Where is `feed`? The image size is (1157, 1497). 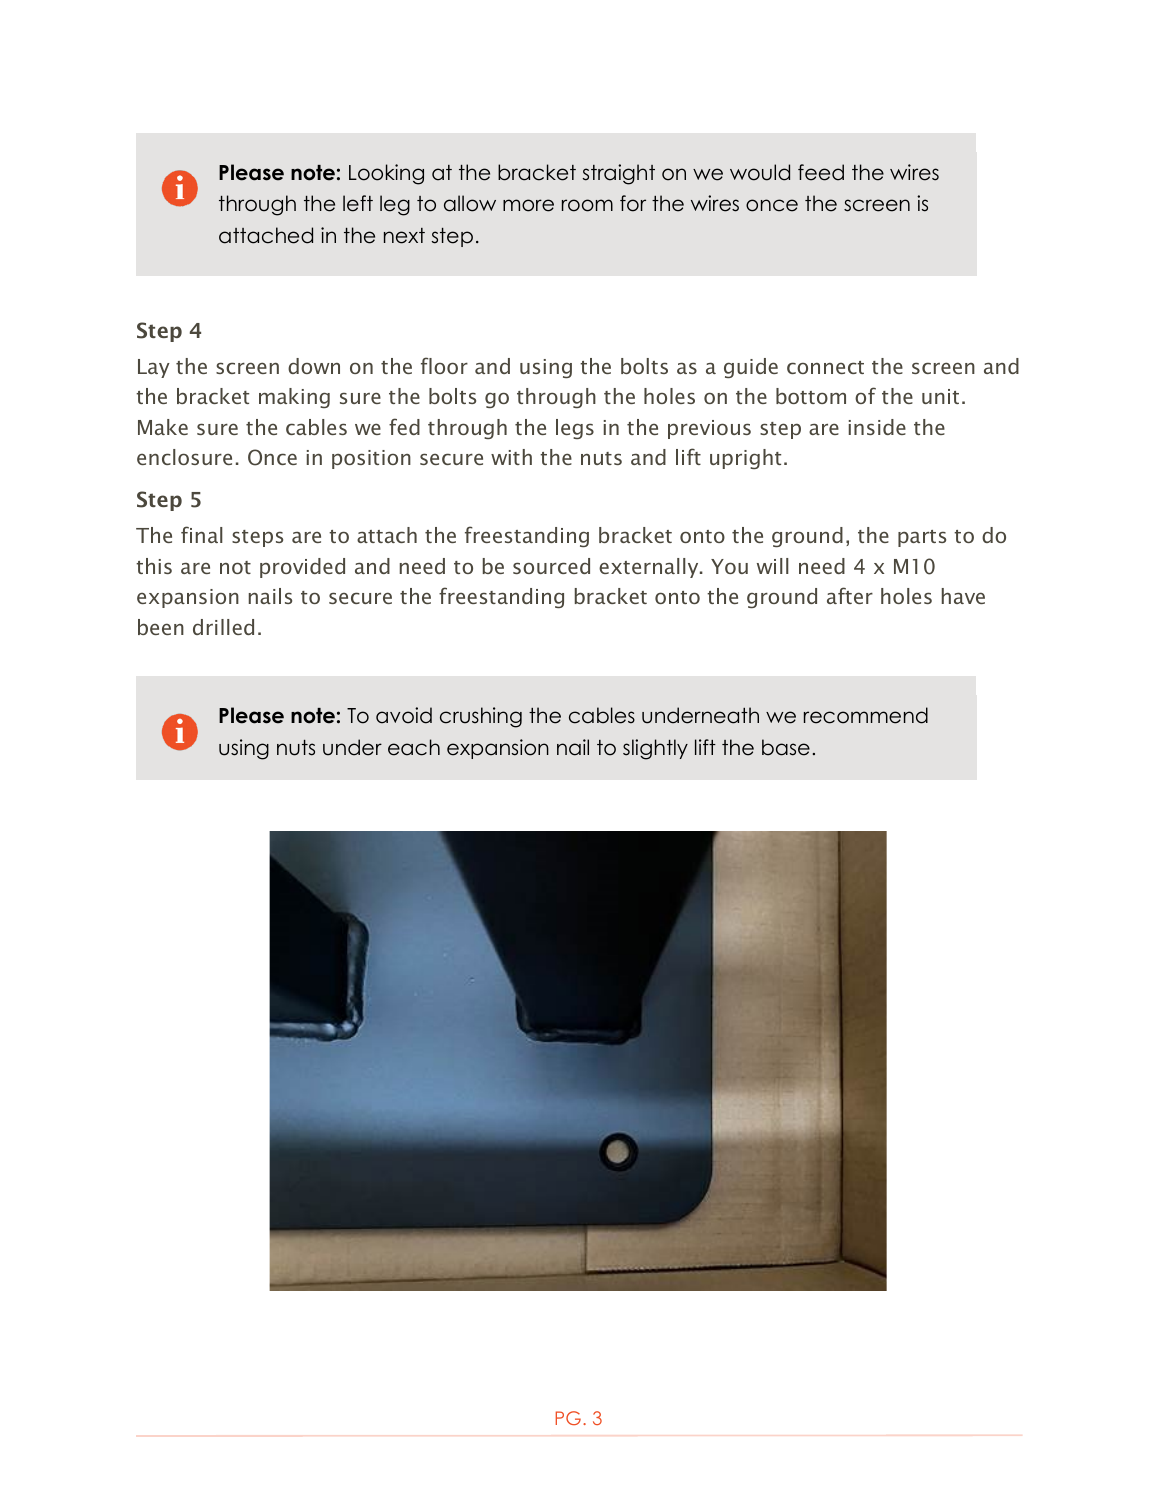 feed is located at coordinates (821, 172).
